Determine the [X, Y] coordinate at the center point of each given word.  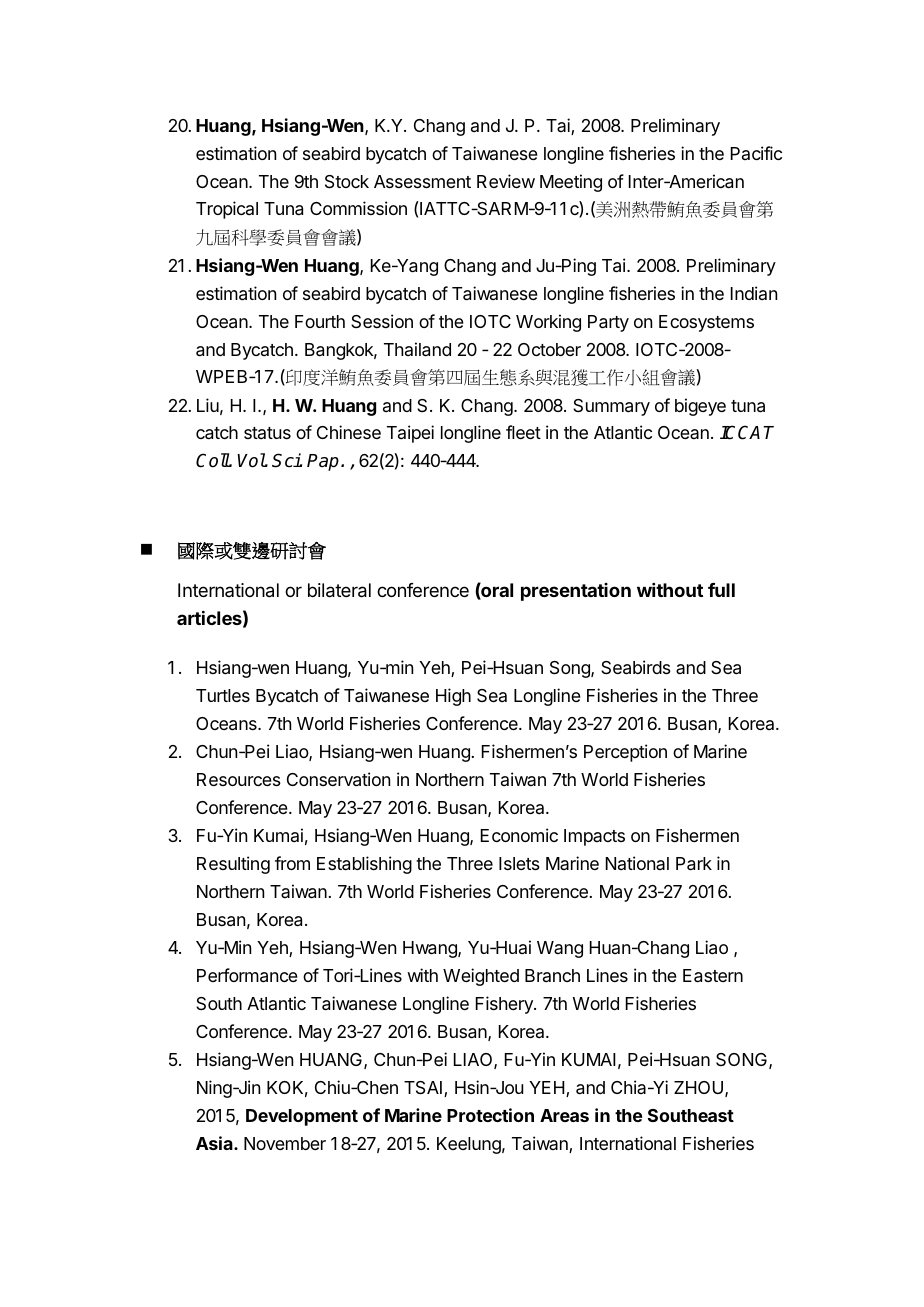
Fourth [320, 321]
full [721, 590]
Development [302, 1117]
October [549, 349]
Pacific [756, 153]
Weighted [481, 977]
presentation [576, 592]
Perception [625, 753]
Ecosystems [706, 323]
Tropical [227, 210]
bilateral [339, 590]
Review [506, 181]
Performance [247, 975]
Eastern [713, 976]
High [453, 697]
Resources [239, 779]
